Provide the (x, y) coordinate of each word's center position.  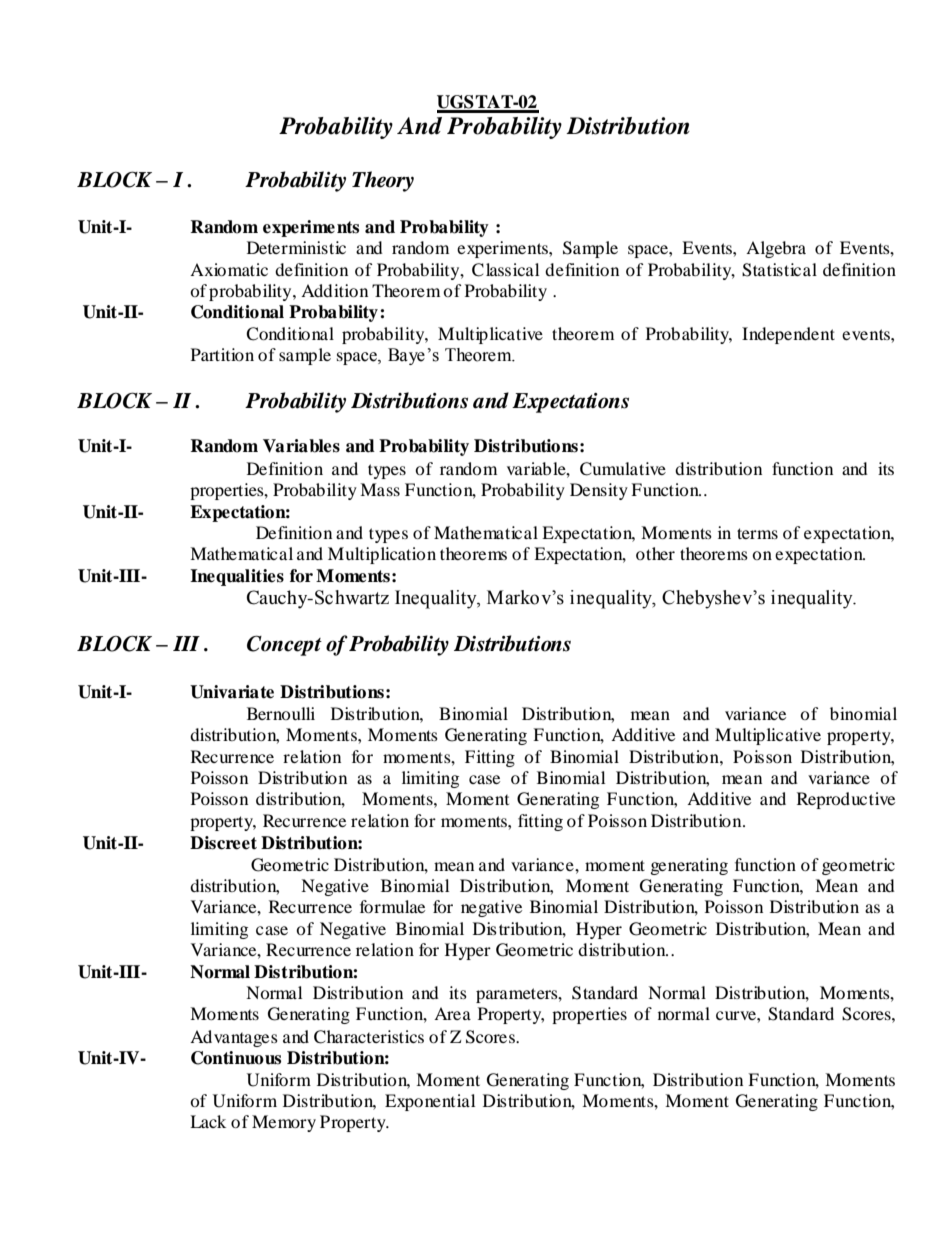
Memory (284, 1123)
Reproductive (846, 800)
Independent (788, 335)
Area (452, 1013)
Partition (222, 354)
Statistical (779, 270)
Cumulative (623, 469)
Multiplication (382, 555)
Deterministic (296, 247)
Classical (505, 270)
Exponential (430, 1102)
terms (757, 533)
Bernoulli (281, 713)
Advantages (234, 1038)
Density (599, 491)
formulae (392, 906)
